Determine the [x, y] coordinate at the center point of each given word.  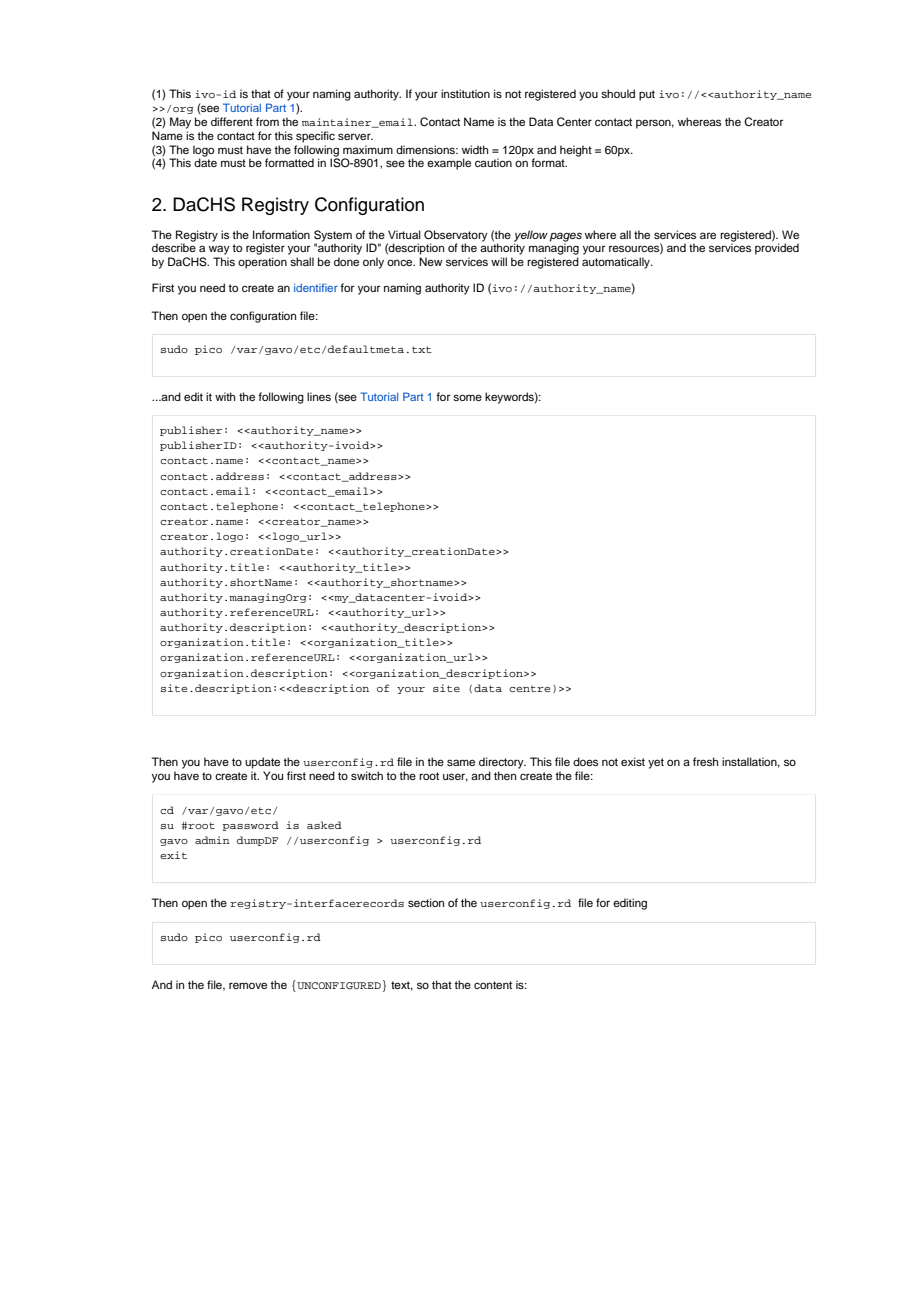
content [493, 985]
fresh [705, 761]
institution [465, 93]
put [647, 95]
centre [529, 688]
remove [248, 985]
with [225, 396]
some [467, 397]
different [232, 121]
